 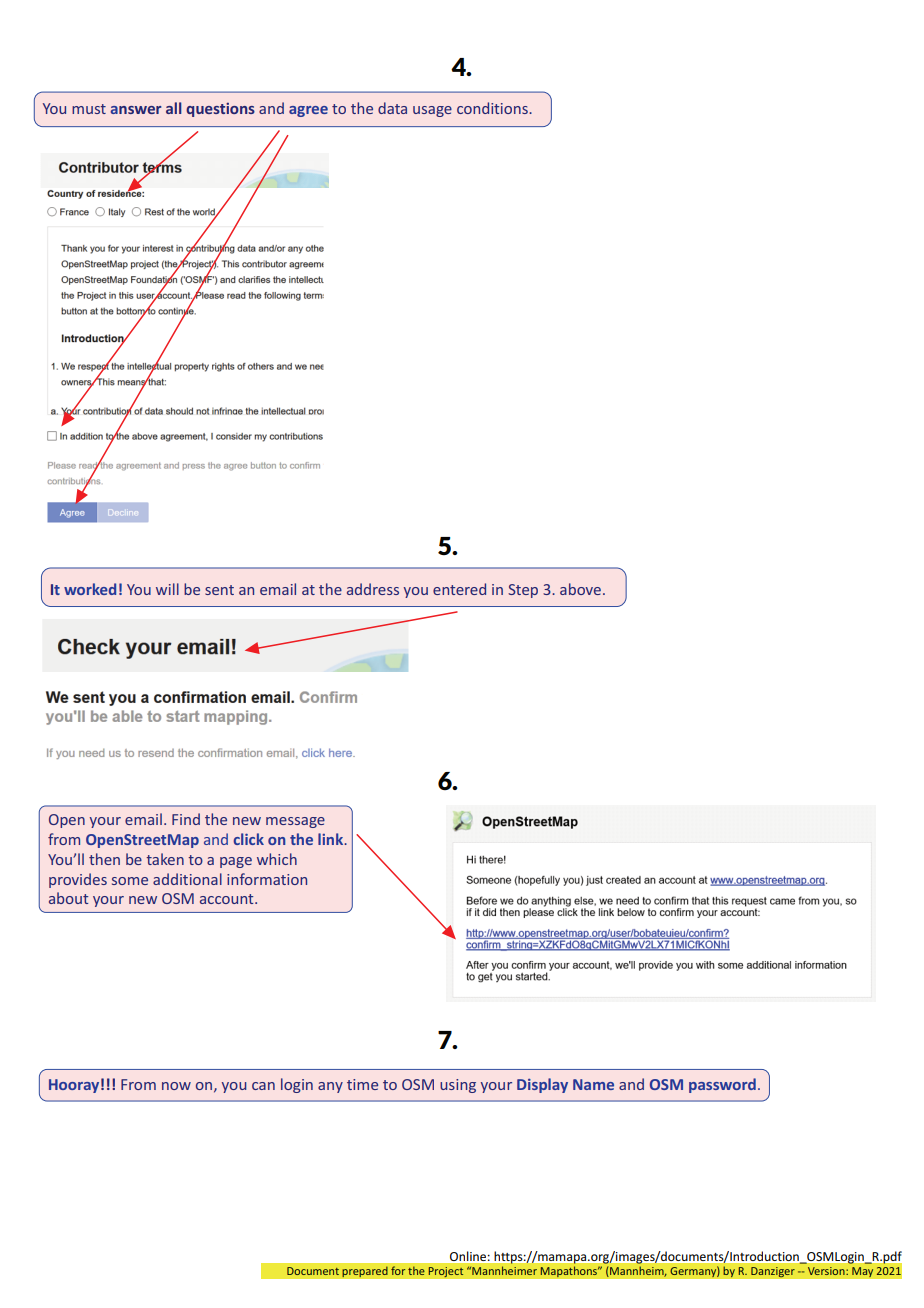 I want to click on Project, so click(x=446, y=1272).
